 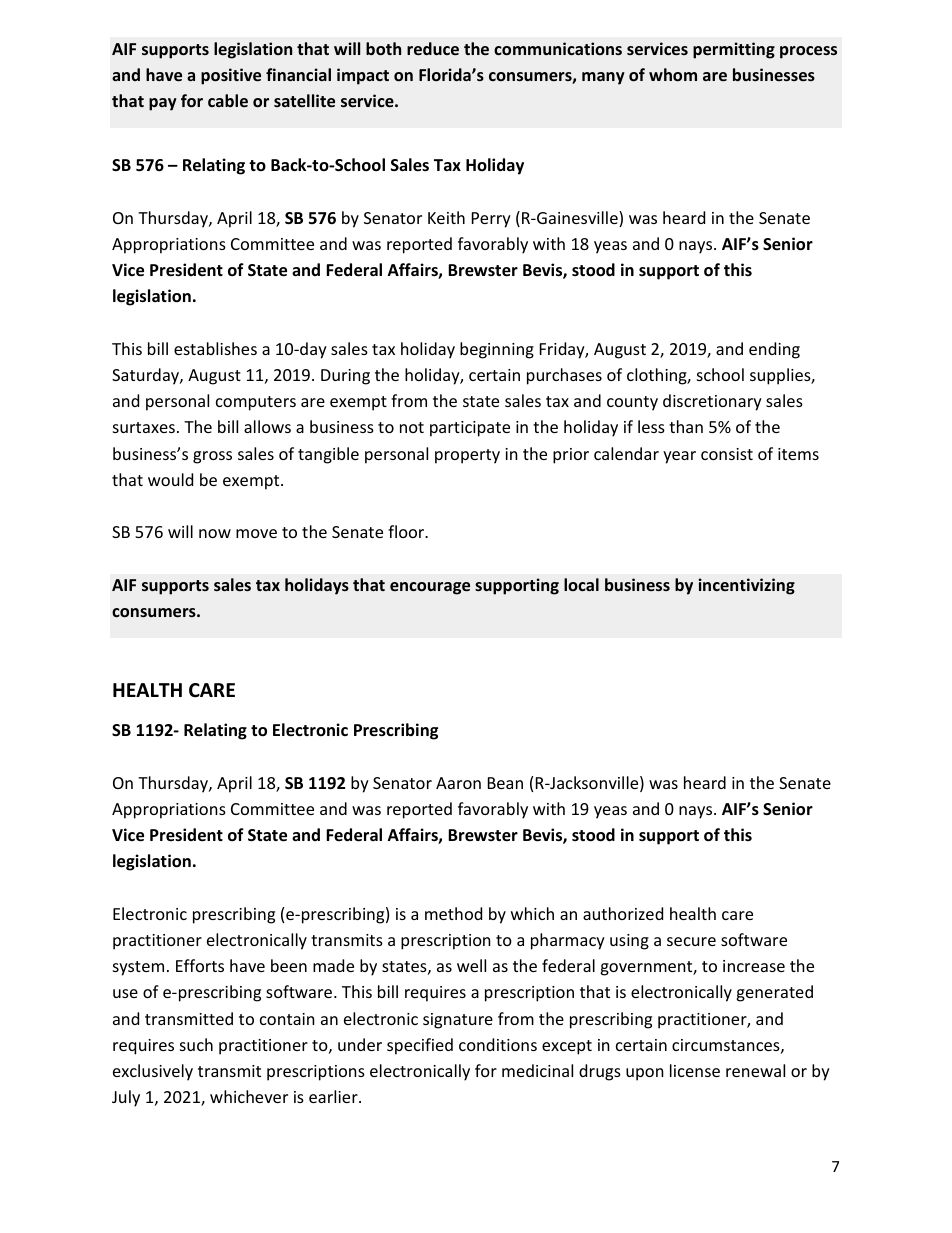 What do you see at coordinates (746, 586) in the screenshot?
I see `incentivizing` at bounding box center [746, 586].
